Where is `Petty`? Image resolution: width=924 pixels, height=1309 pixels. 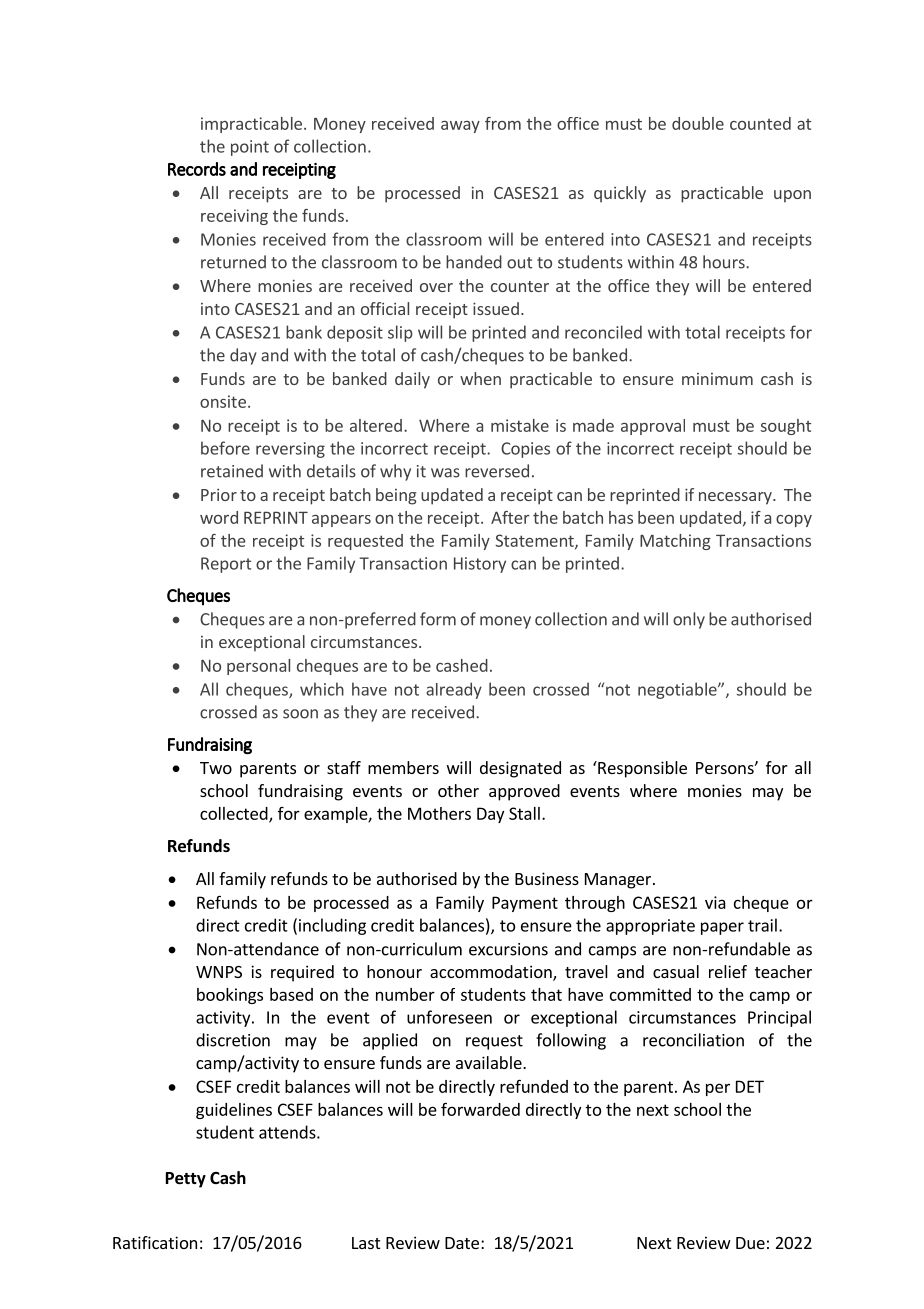 Petty is located at coordinates (186, 1180).
